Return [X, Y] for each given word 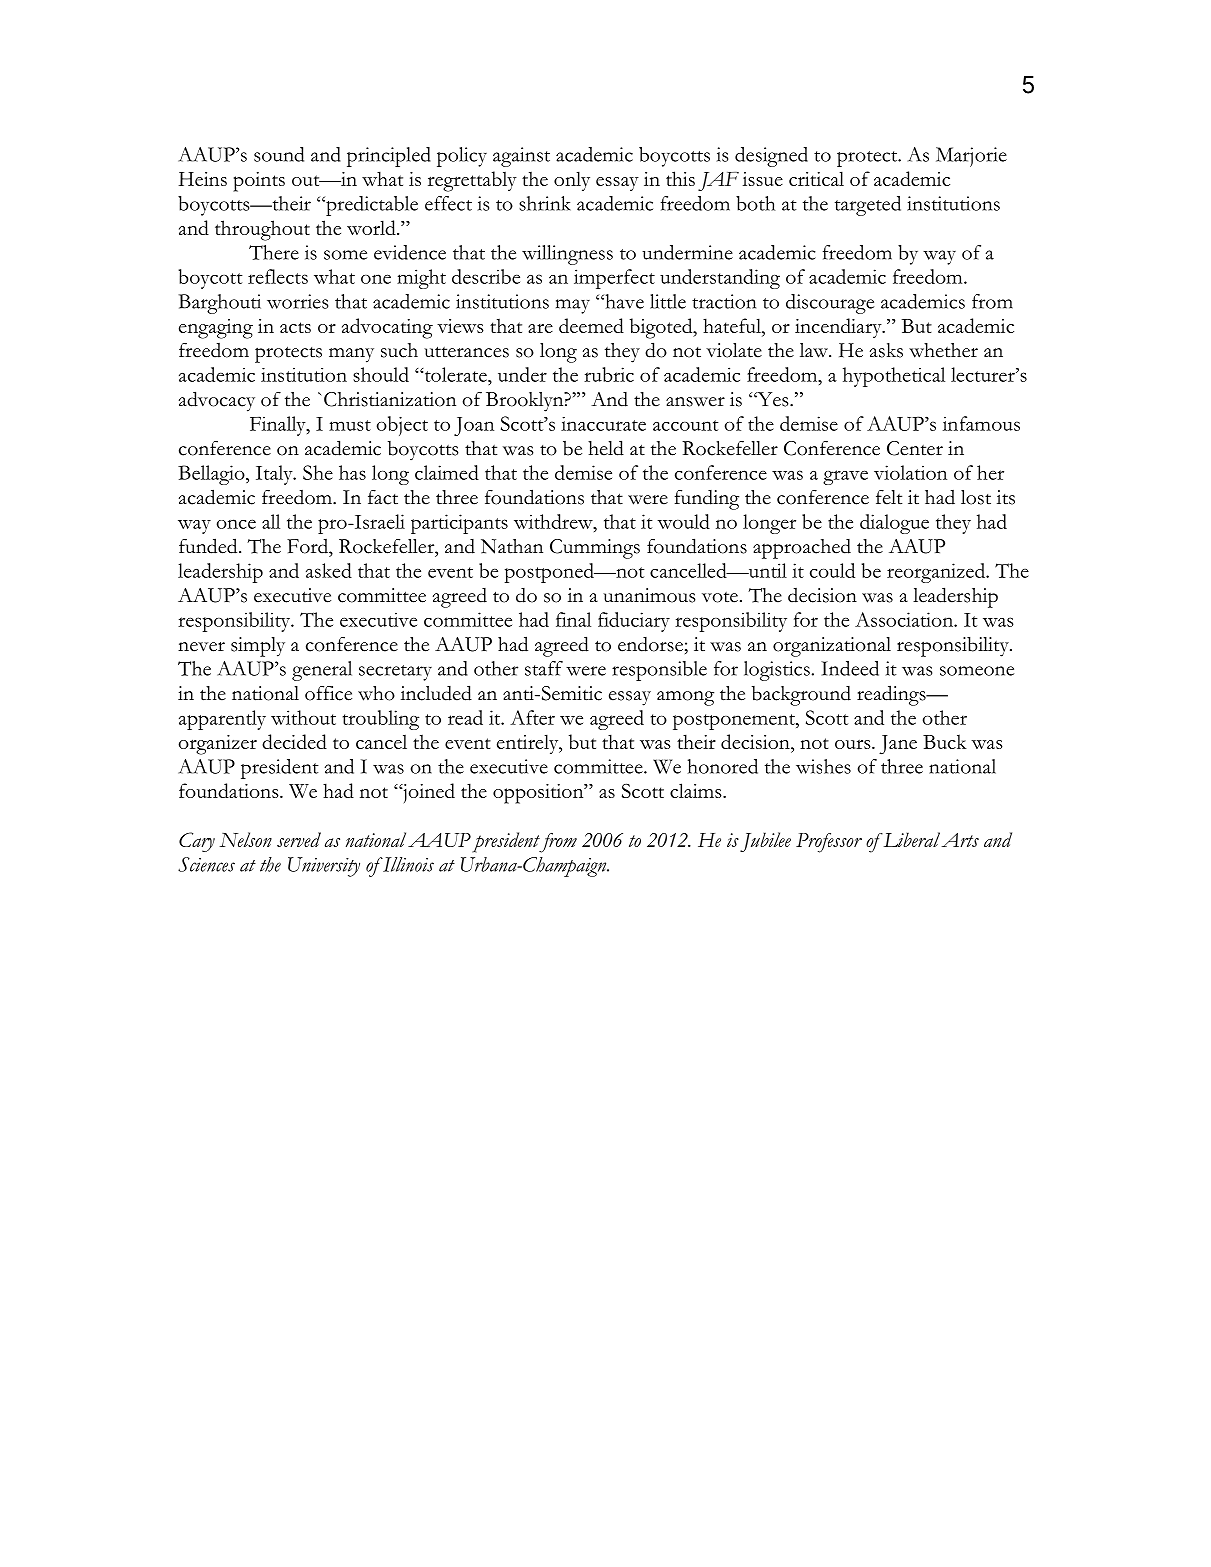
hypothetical [894, 377]
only [572, 181]
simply [258, 647]
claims [697, 790]
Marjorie [971, 157]
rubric [609, 374]
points [259, 182]
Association [905, 619]
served [299, 839]
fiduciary [634, 622]
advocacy [217, 401]
